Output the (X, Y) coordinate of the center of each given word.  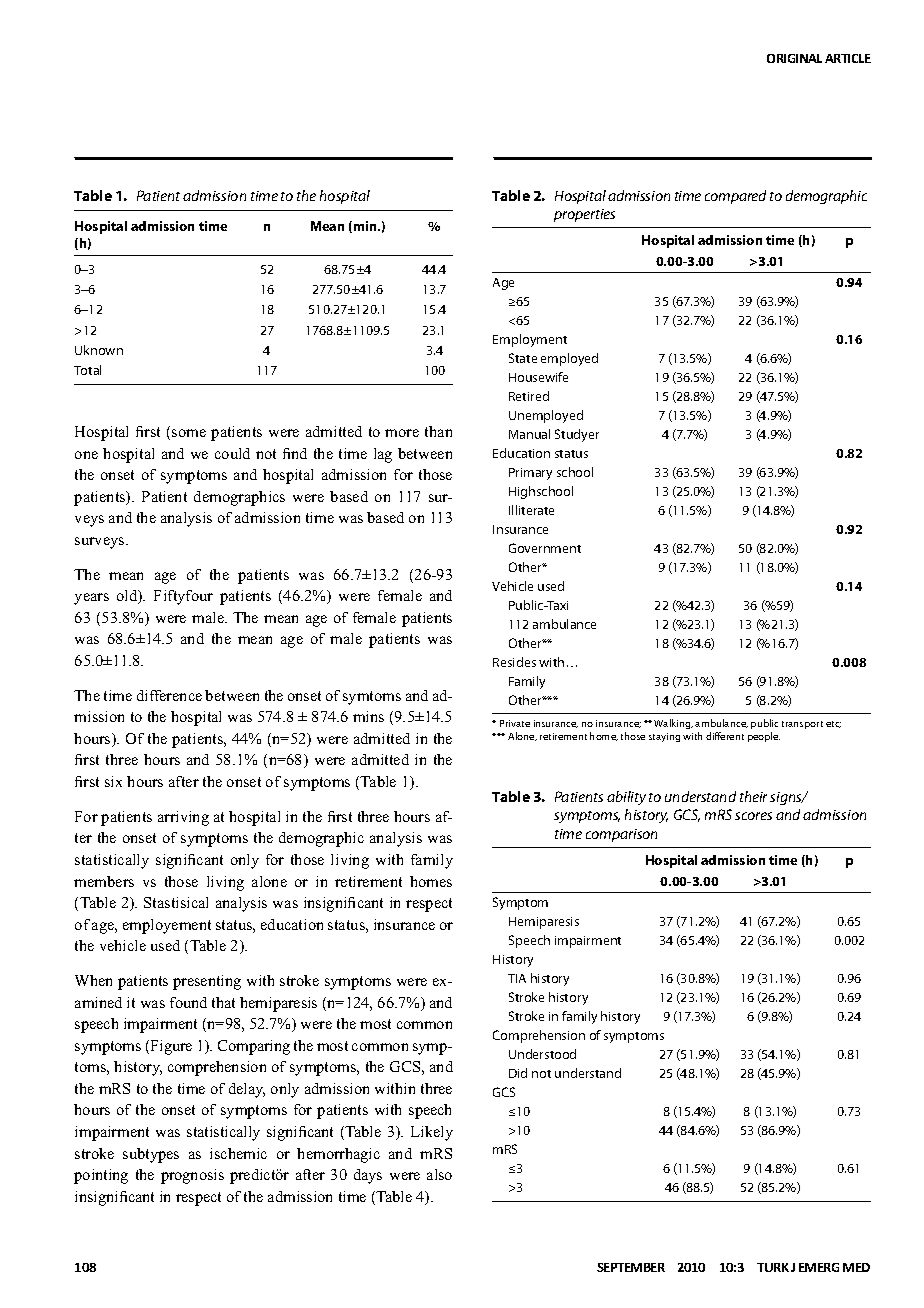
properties (584, 215)
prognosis (192, 1176)
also (439, 1174)
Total (87, 370)
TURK (773, 1267)
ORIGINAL (794, 58)
